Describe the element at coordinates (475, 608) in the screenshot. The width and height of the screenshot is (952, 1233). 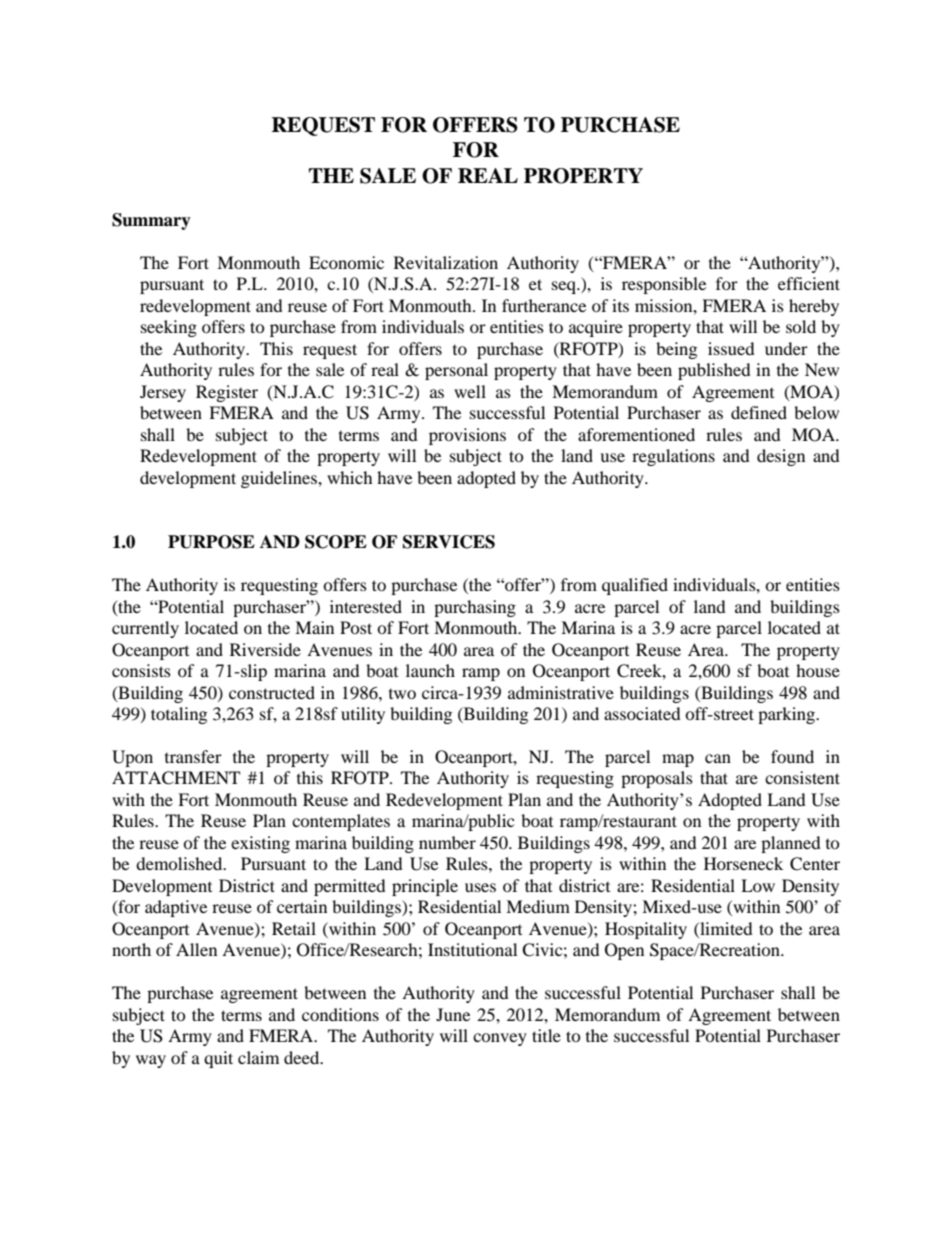
I see `purchasing` at that location.
